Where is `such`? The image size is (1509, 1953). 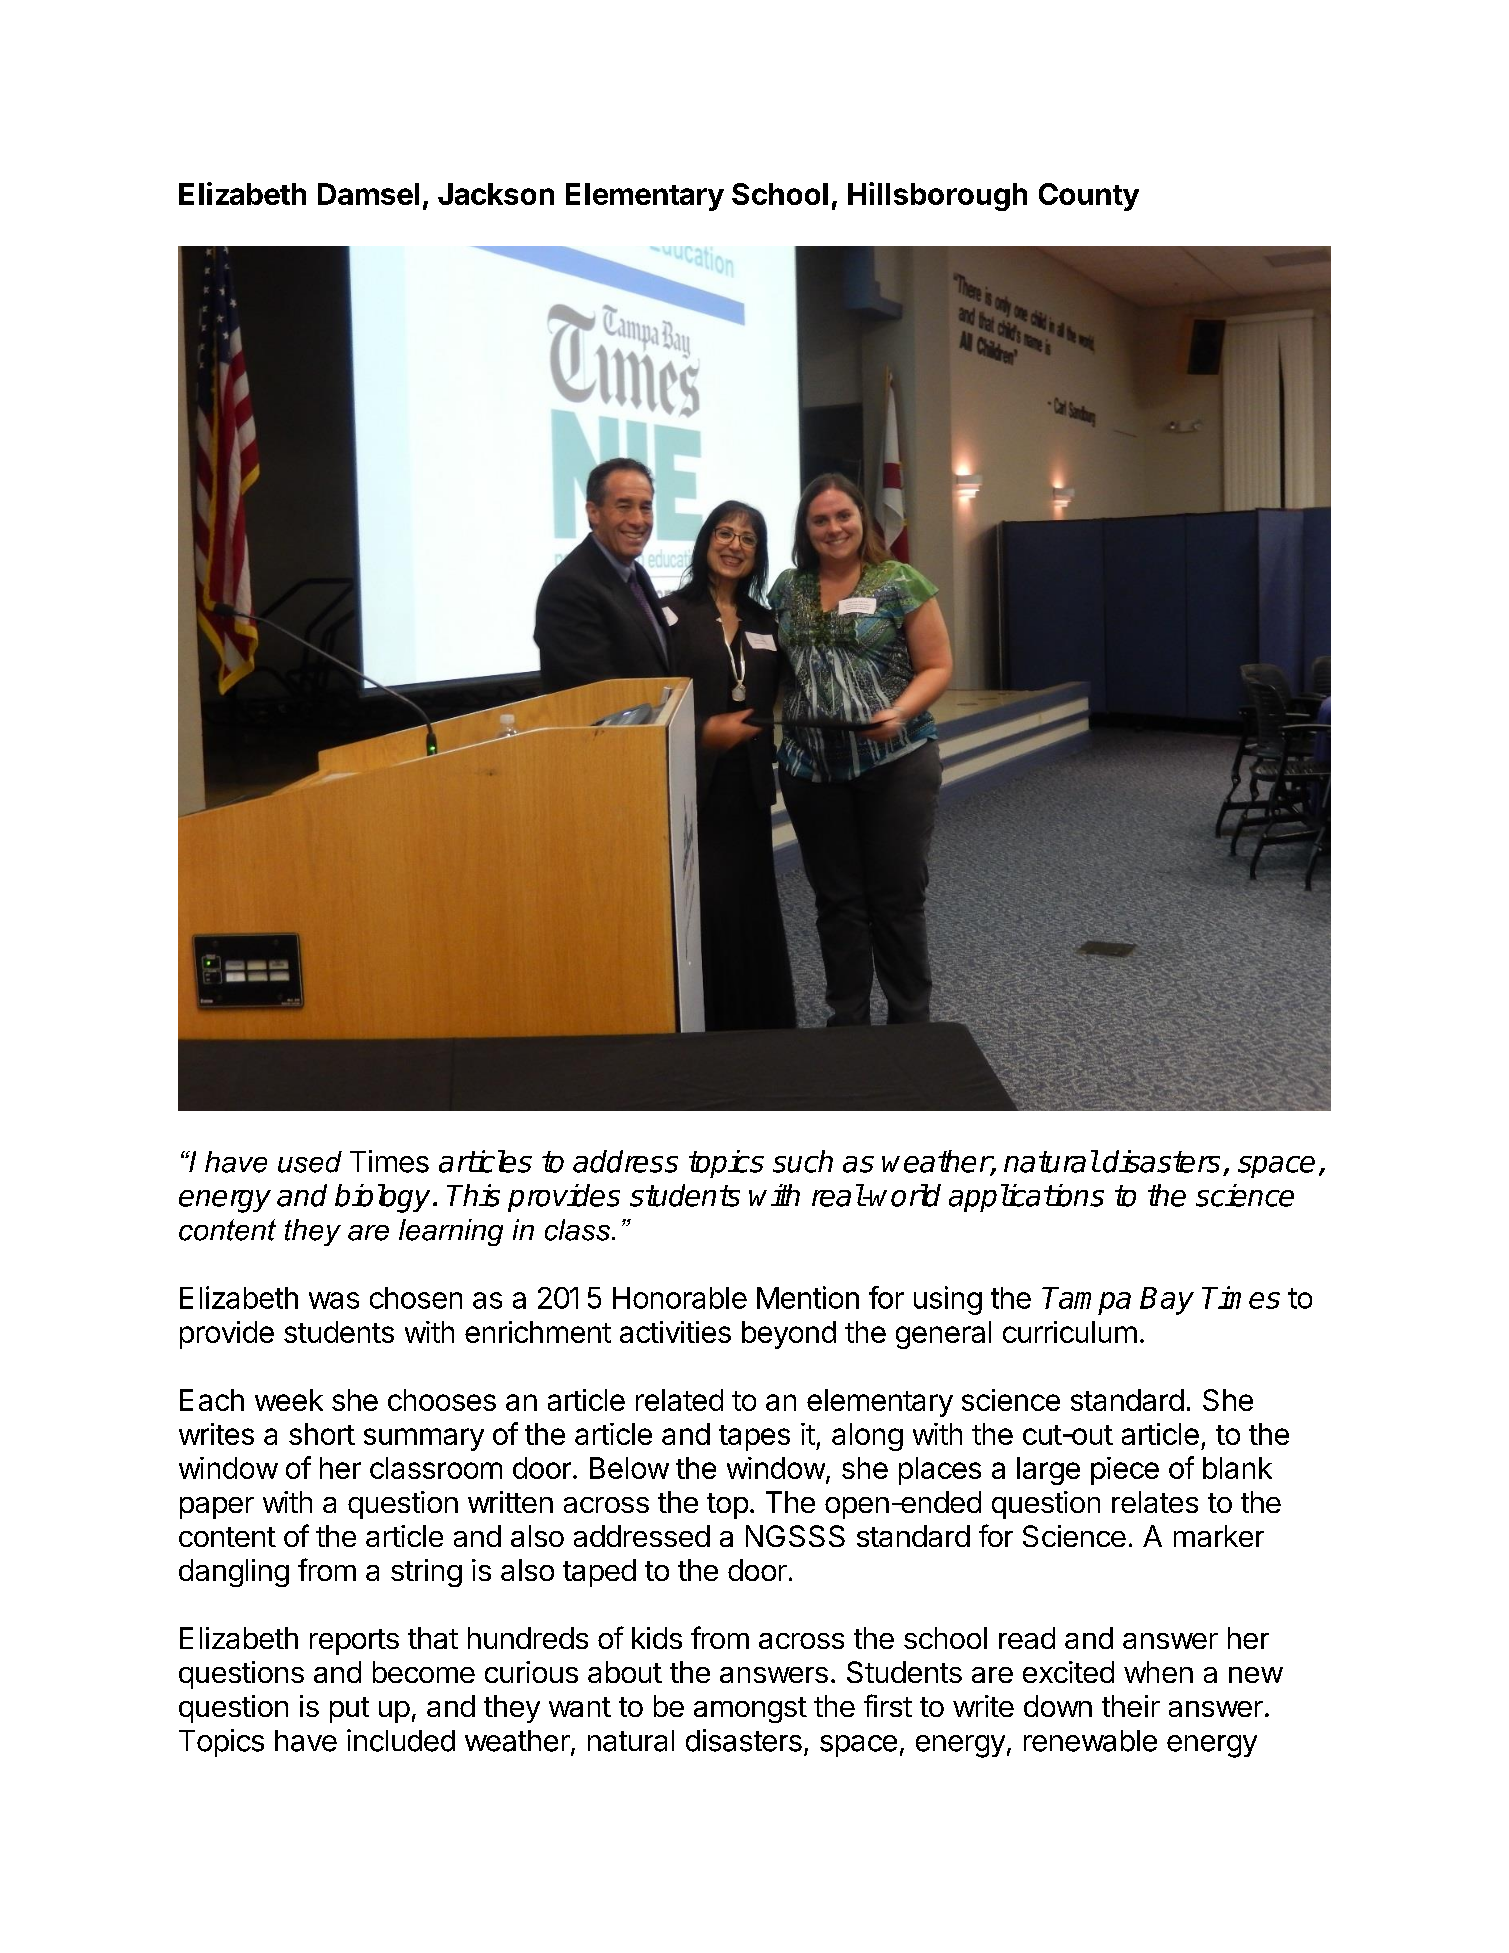
such is located at coordinates (803, 1161).
